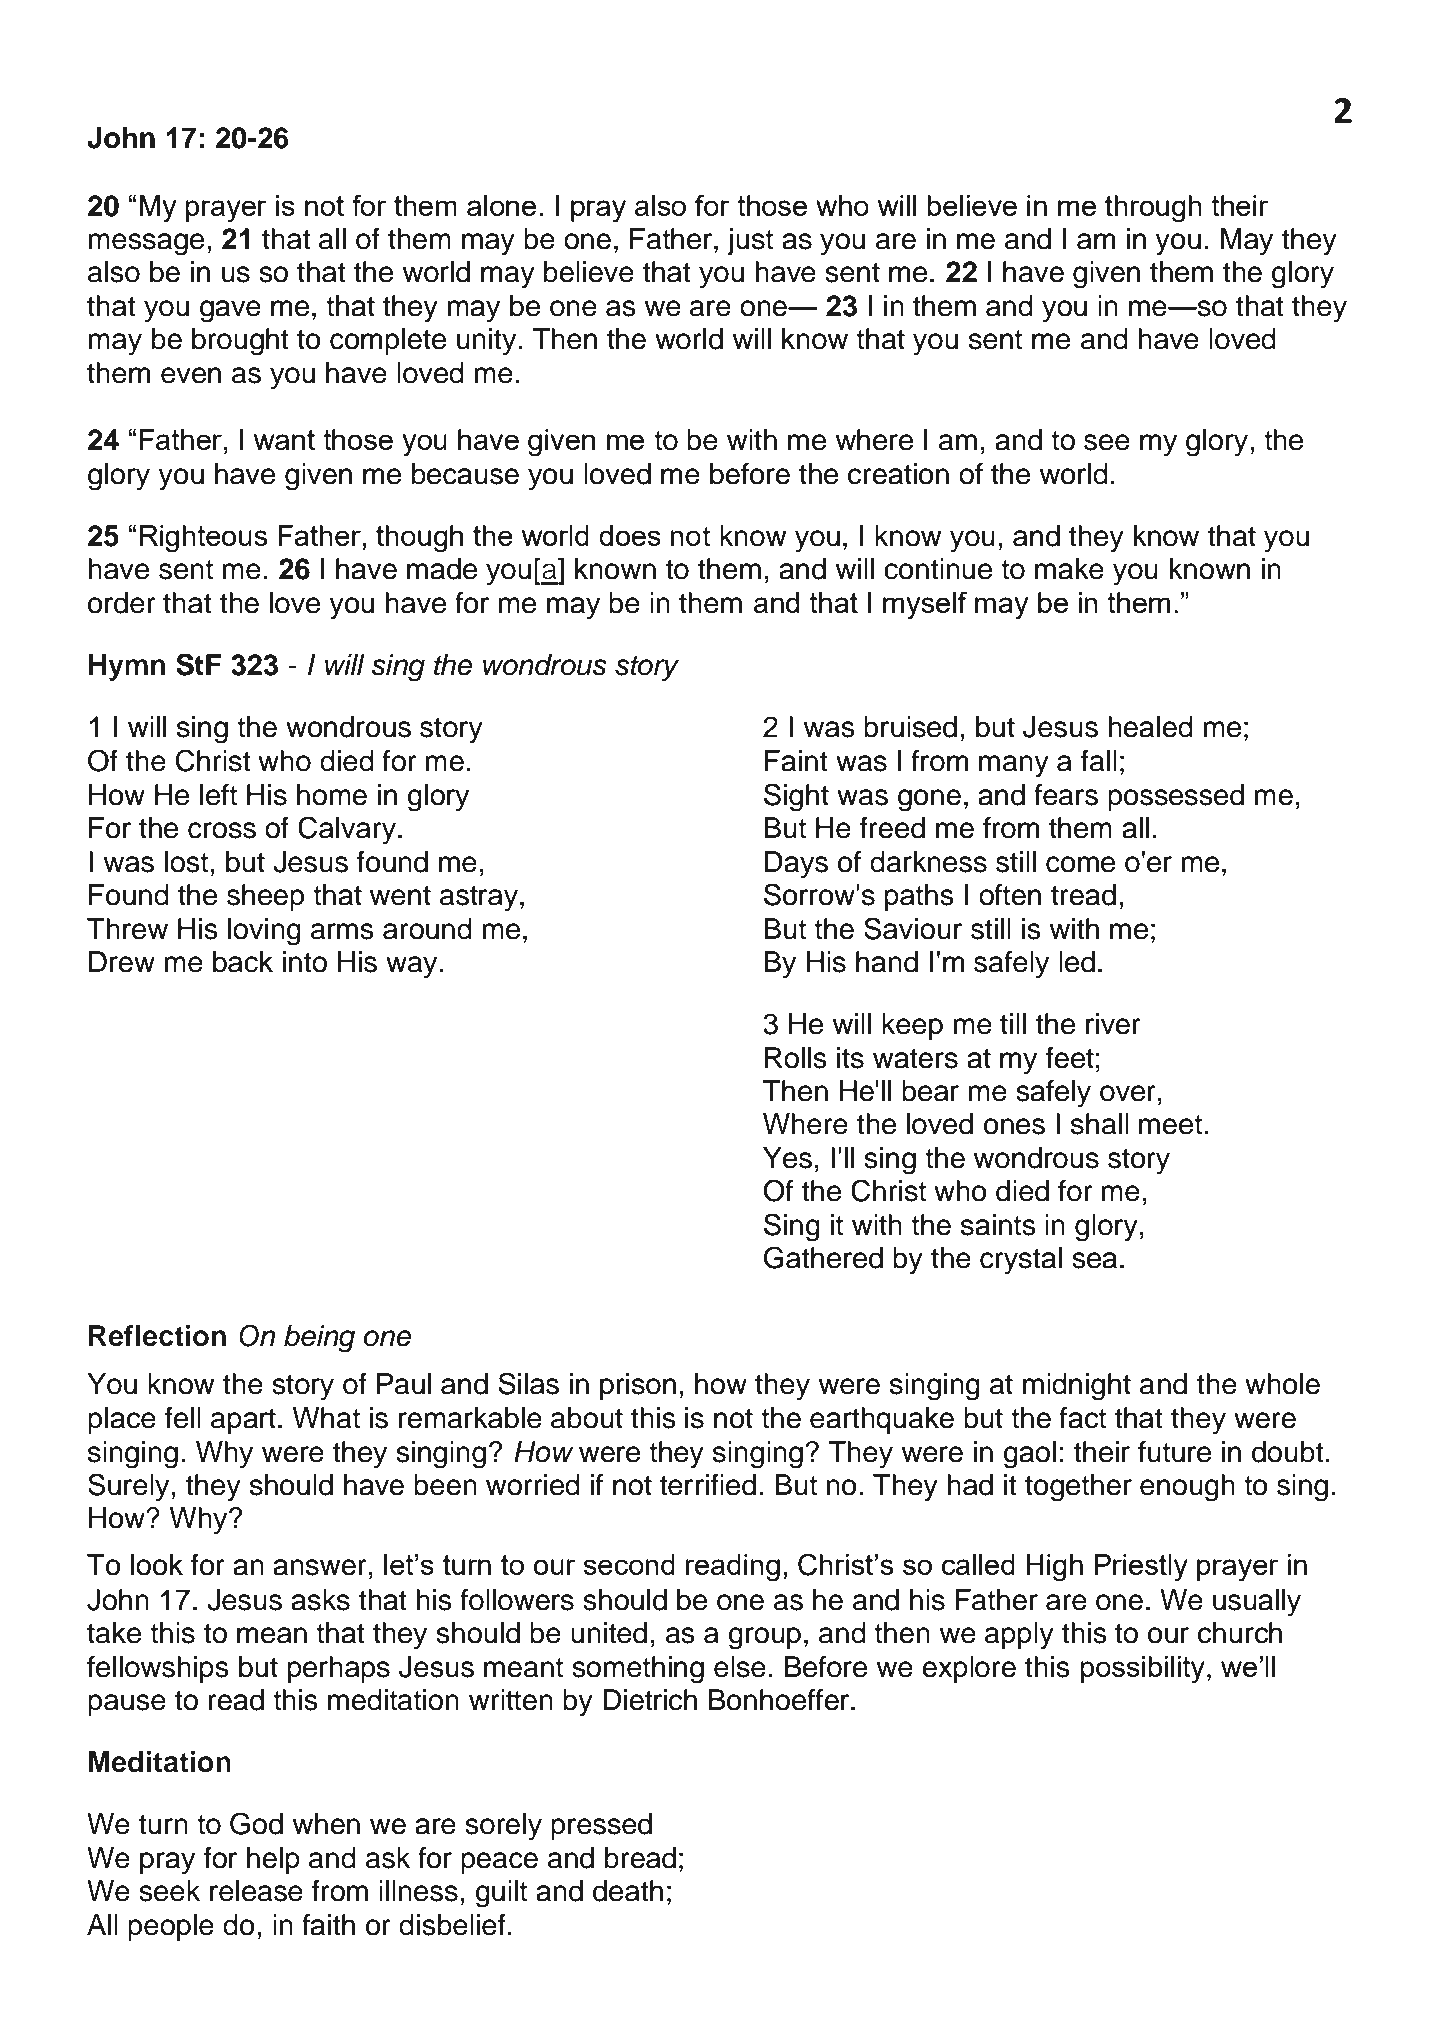 This image has width=1440, height=2038. Describe the element at coordinates (243, 962) in the image. I see `back` at that location.
